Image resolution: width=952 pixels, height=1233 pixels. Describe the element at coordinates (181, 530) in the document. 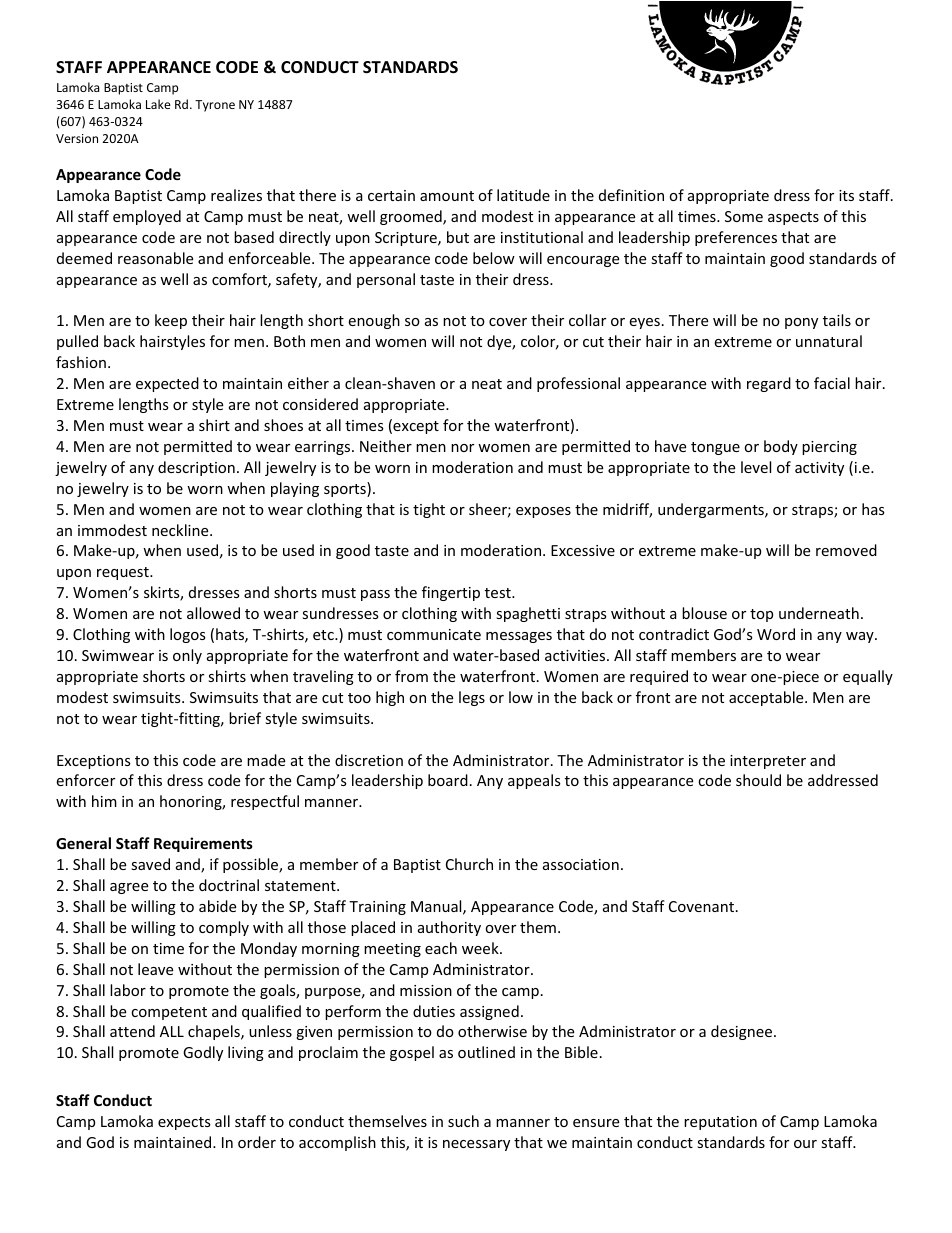

I see `neckline` at that location.
